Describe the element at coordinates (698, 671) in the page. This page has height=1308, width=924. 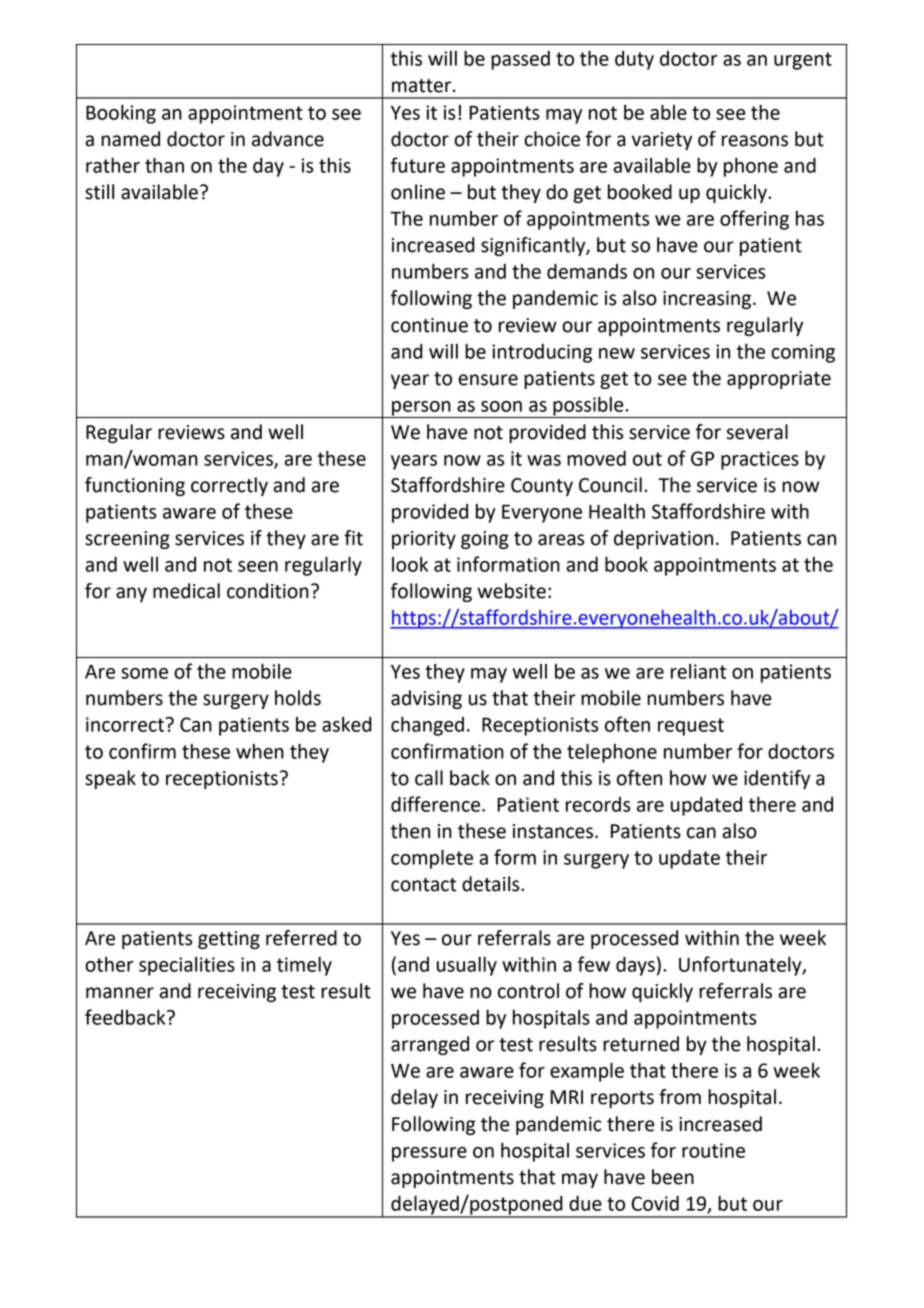
I see `reliant` at that location.
